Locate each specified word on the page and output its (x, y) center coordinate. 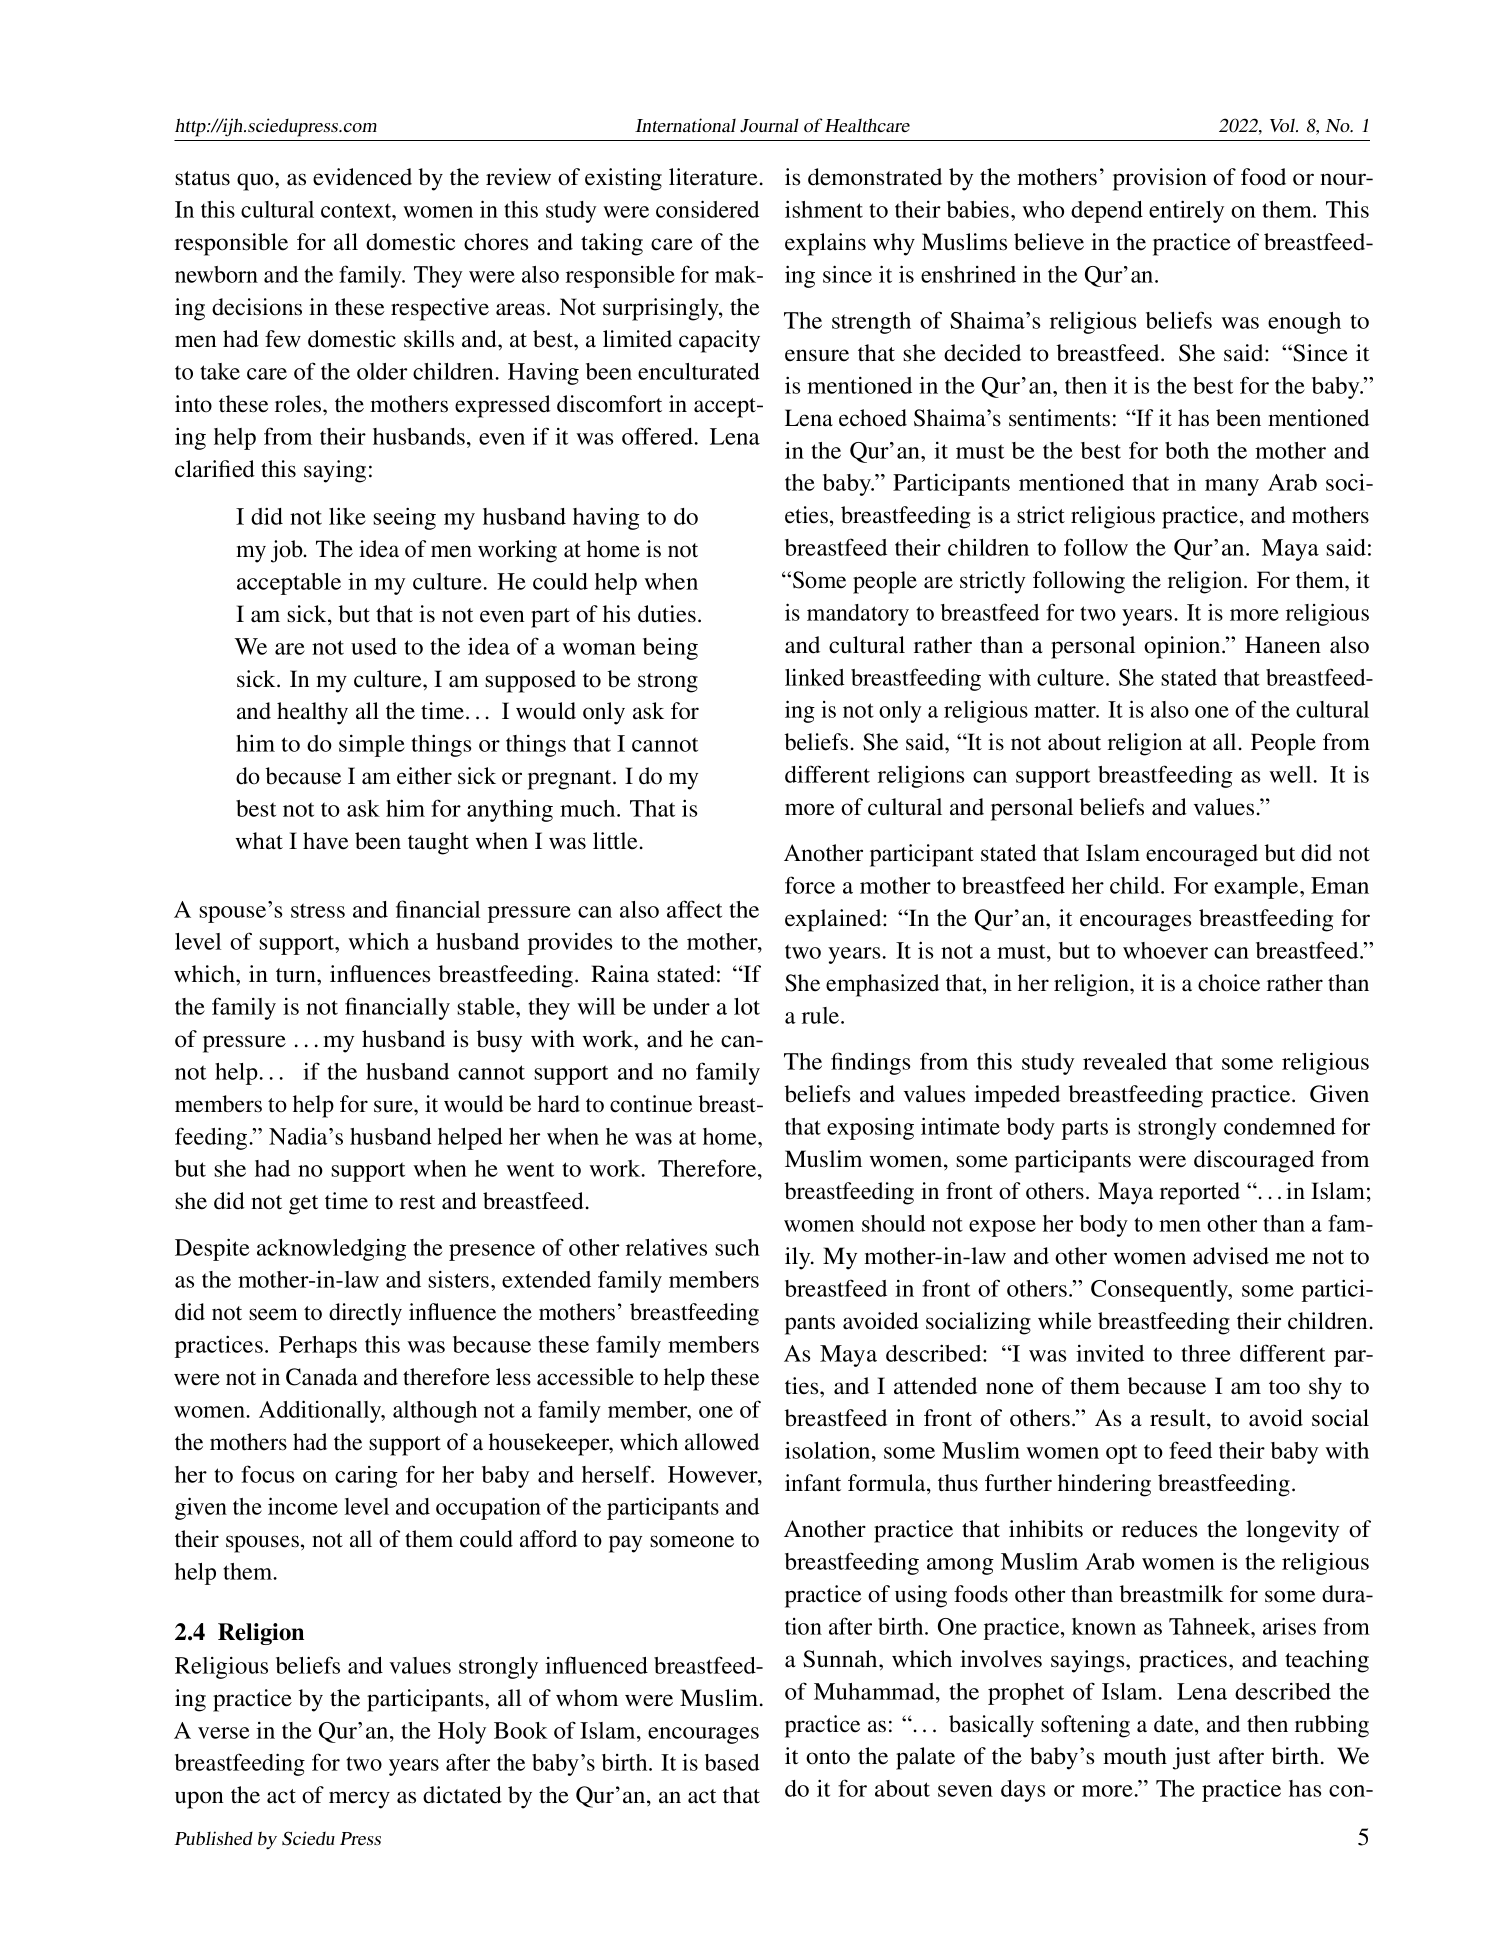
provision (1160, 179)
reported (1200, 1193)
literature (713, 177)
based (732, 1762)
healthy (312, 713)
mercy (359, 1800)
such (737, 1247)
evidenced (362, 177)
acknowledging (331, 1250)
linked (815, 677)
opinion (1183, 647)
